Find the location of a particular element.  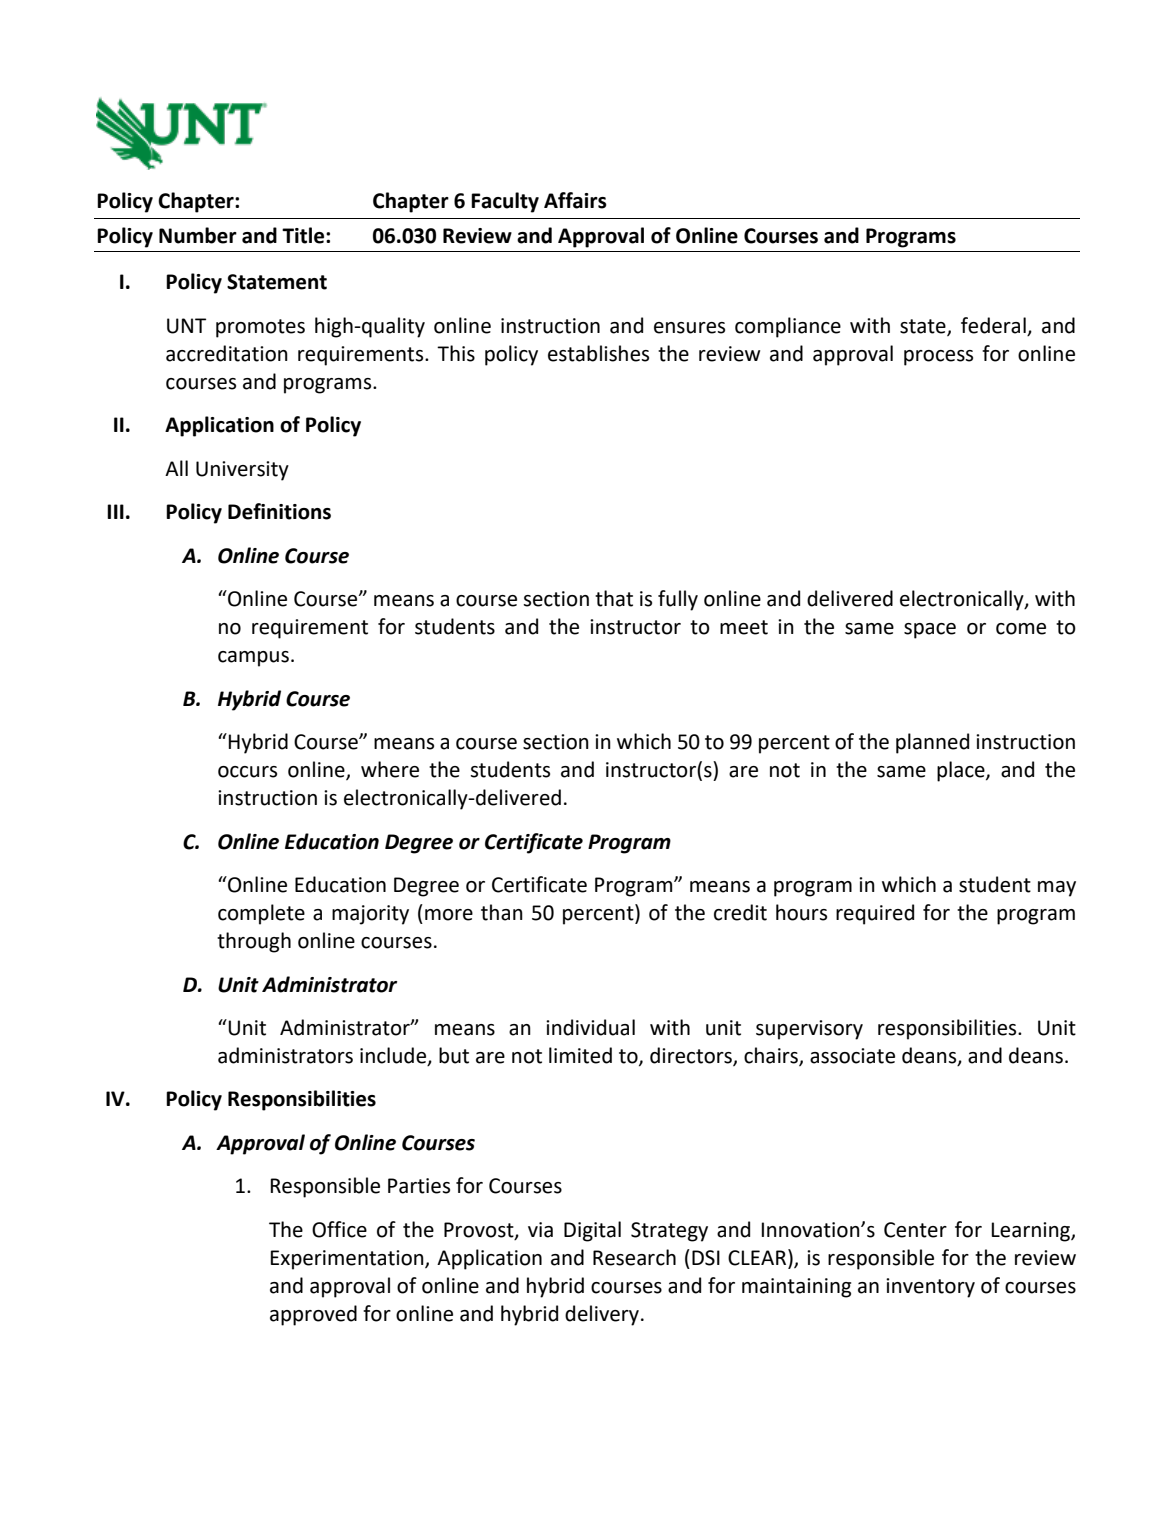

campus is located at coordinates (253, 659).
